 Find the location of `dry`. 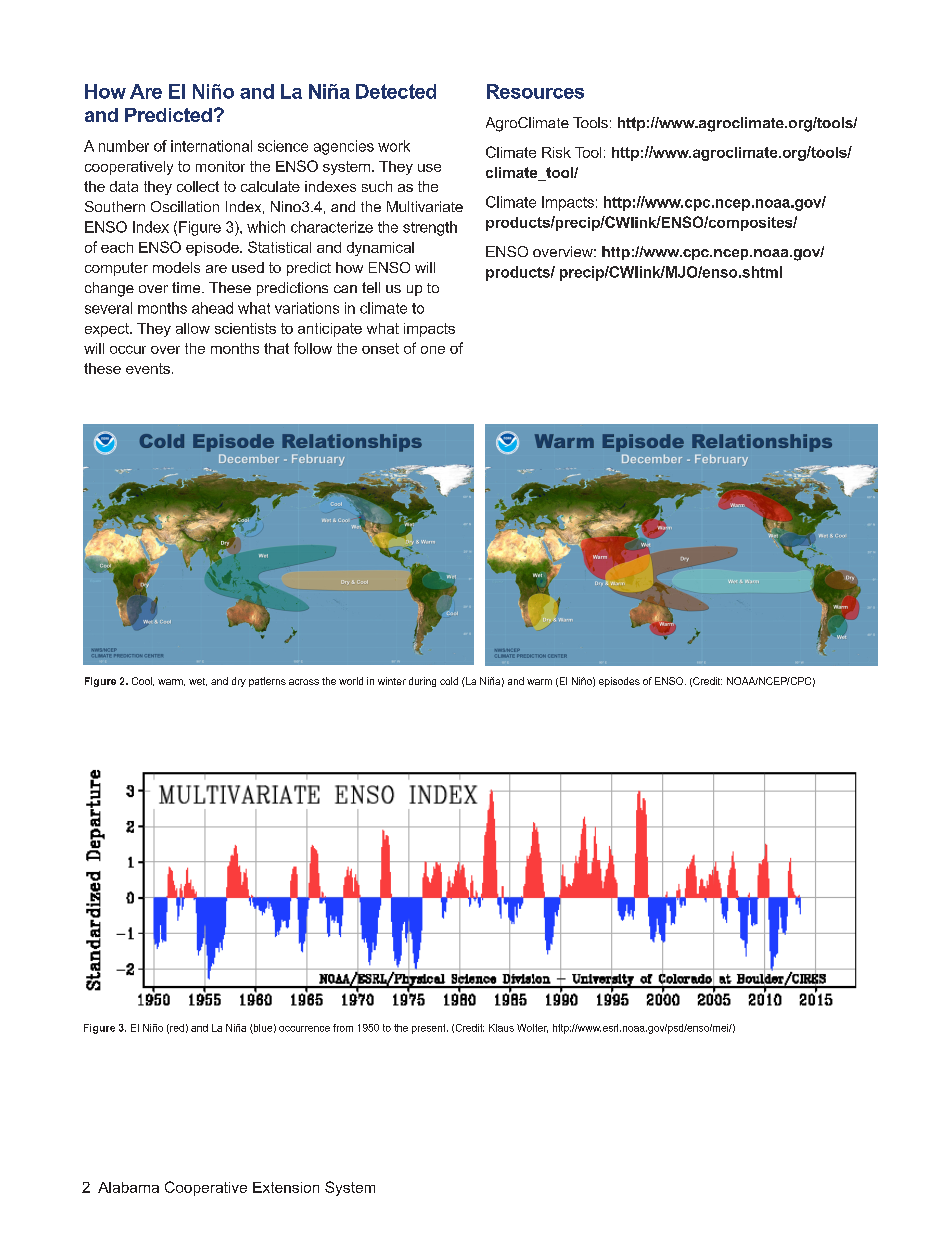

dry is located at coordinates (239, 682).
